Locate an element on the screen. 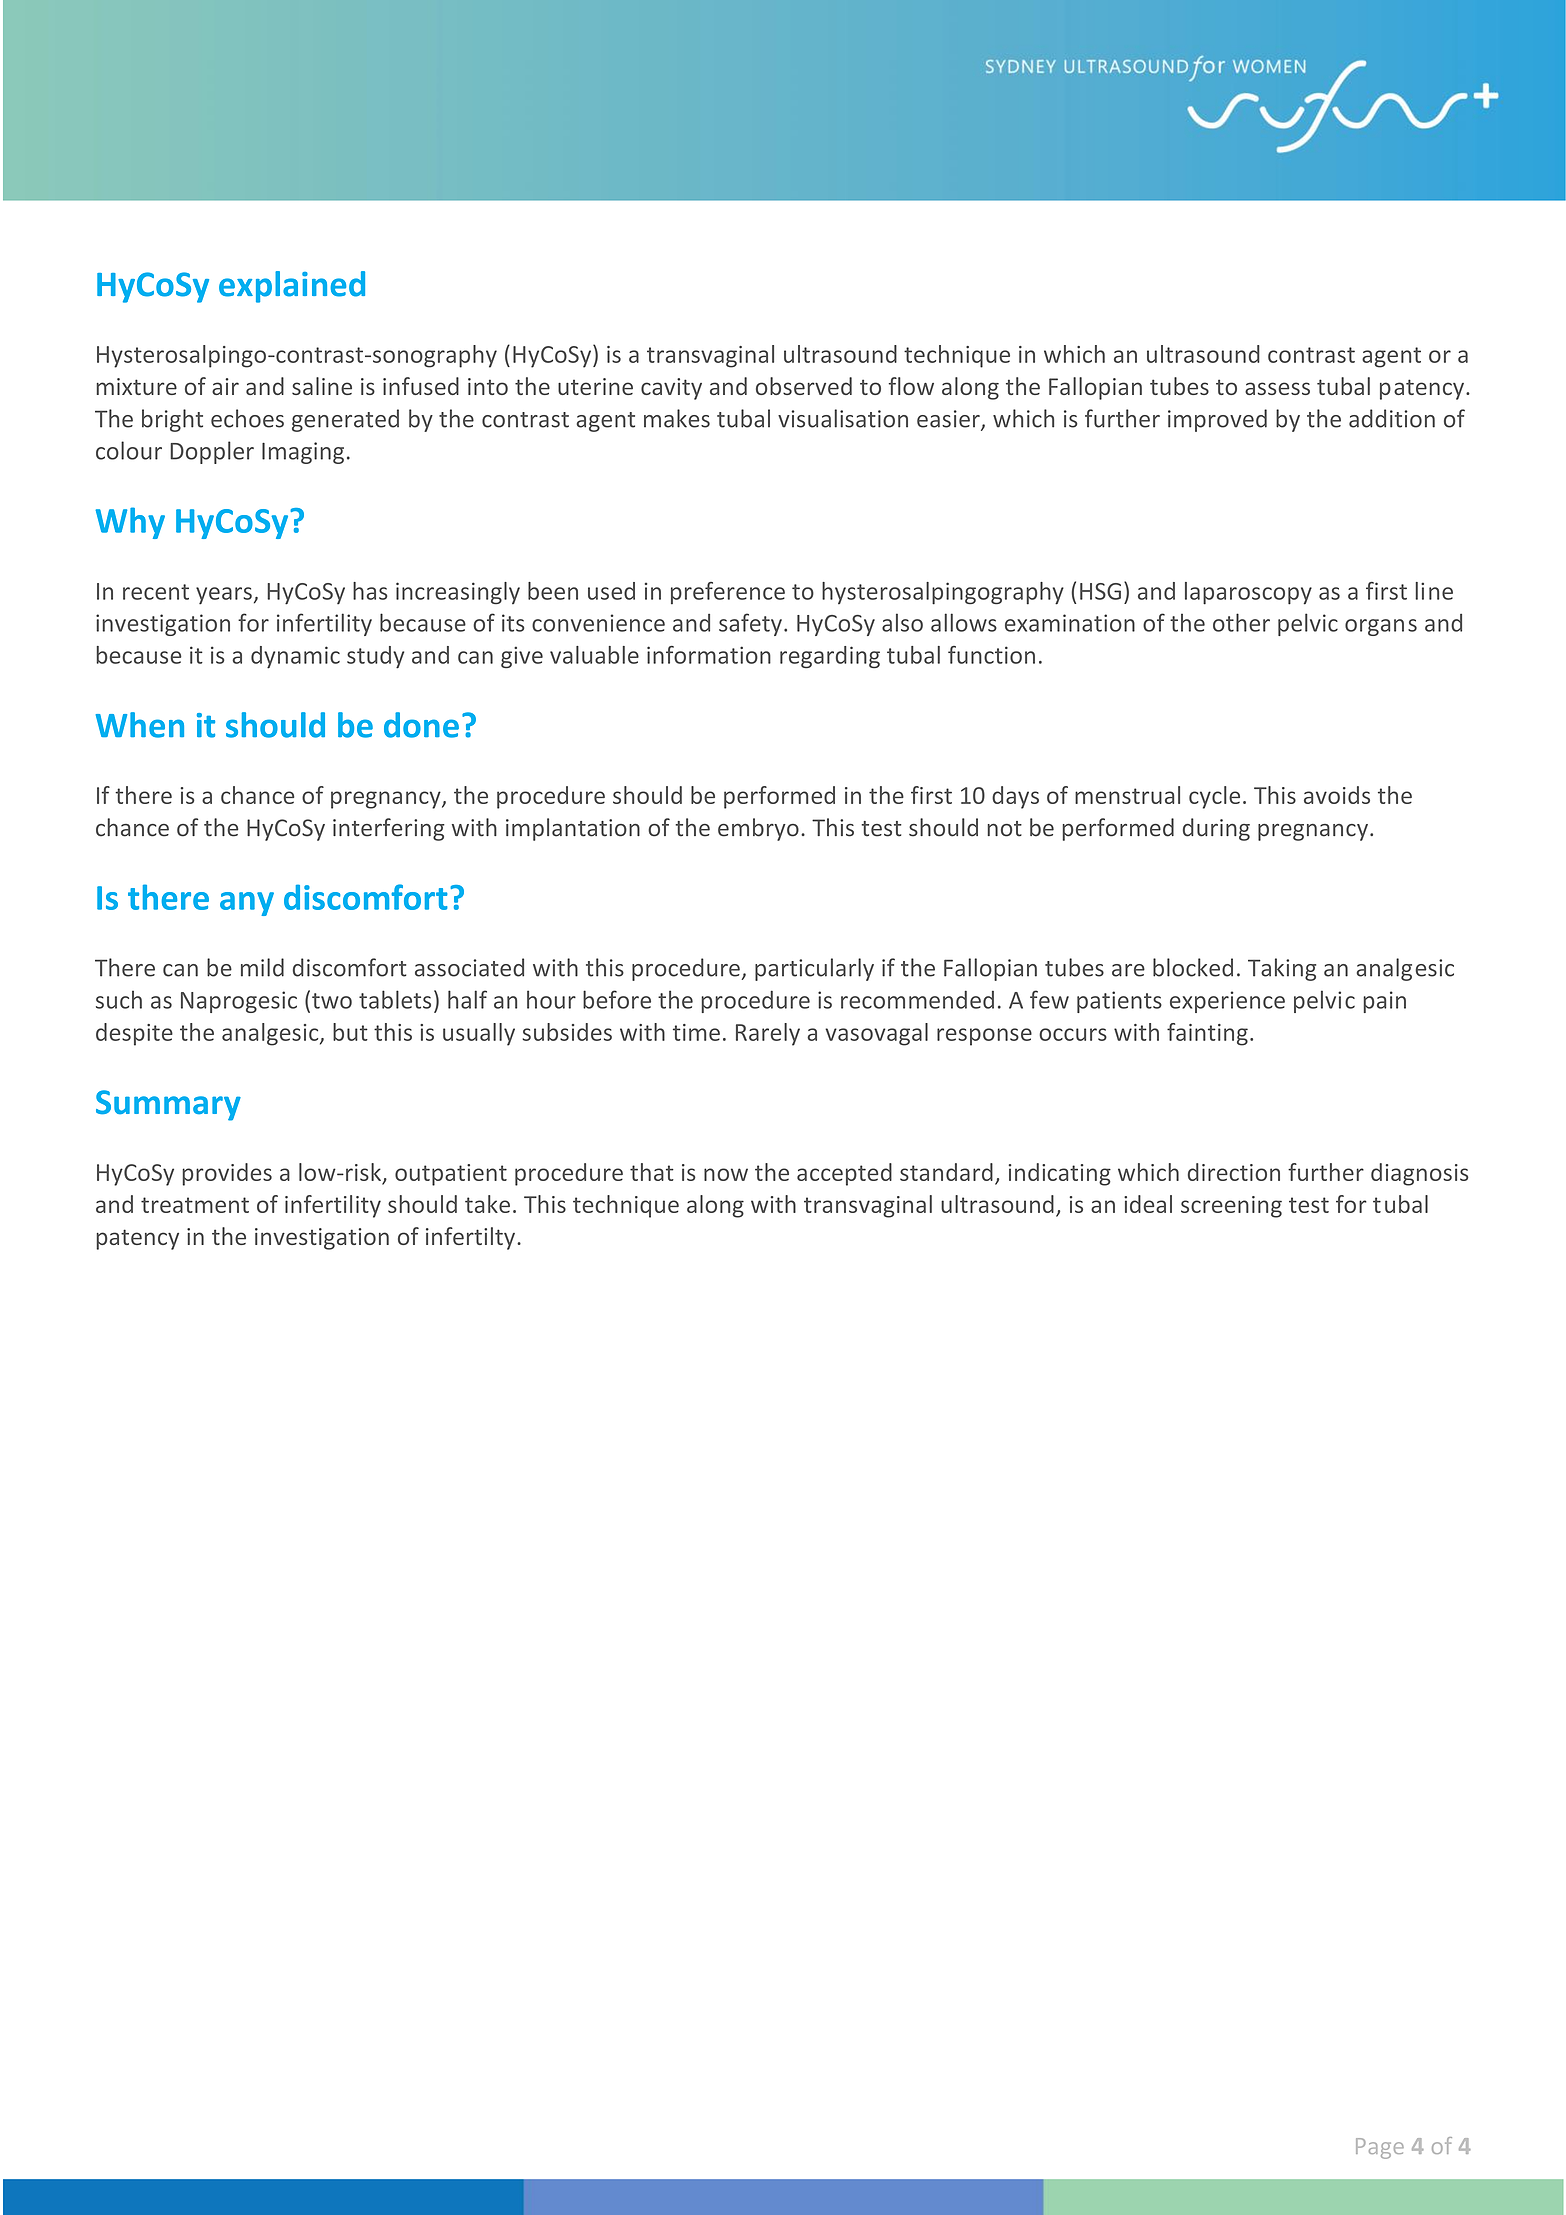 The image size is (1566, 2215). particularly is located at coordinates (814, 969).
